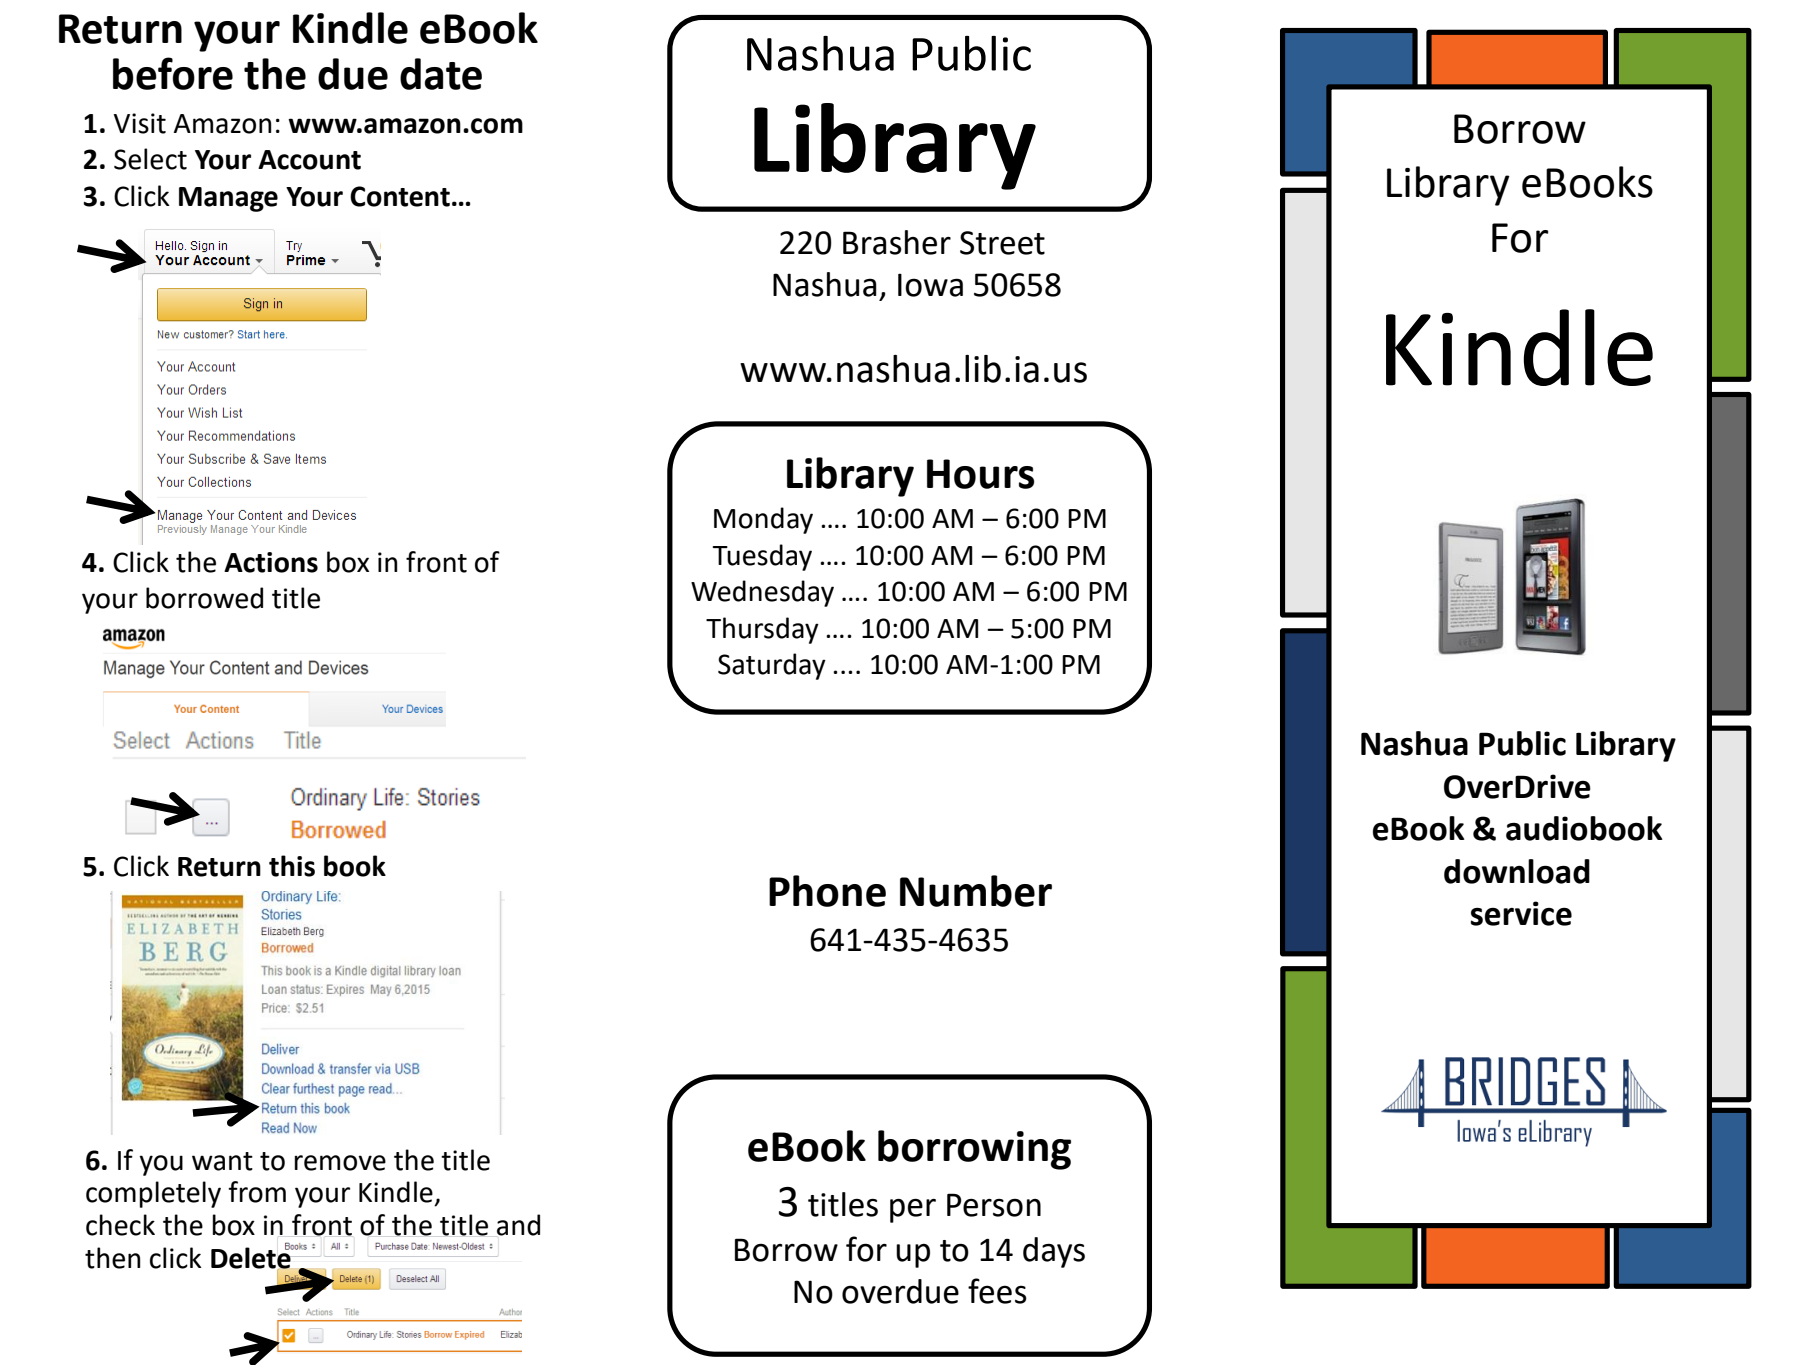  I want to click on Actions, so click(271, 562).
